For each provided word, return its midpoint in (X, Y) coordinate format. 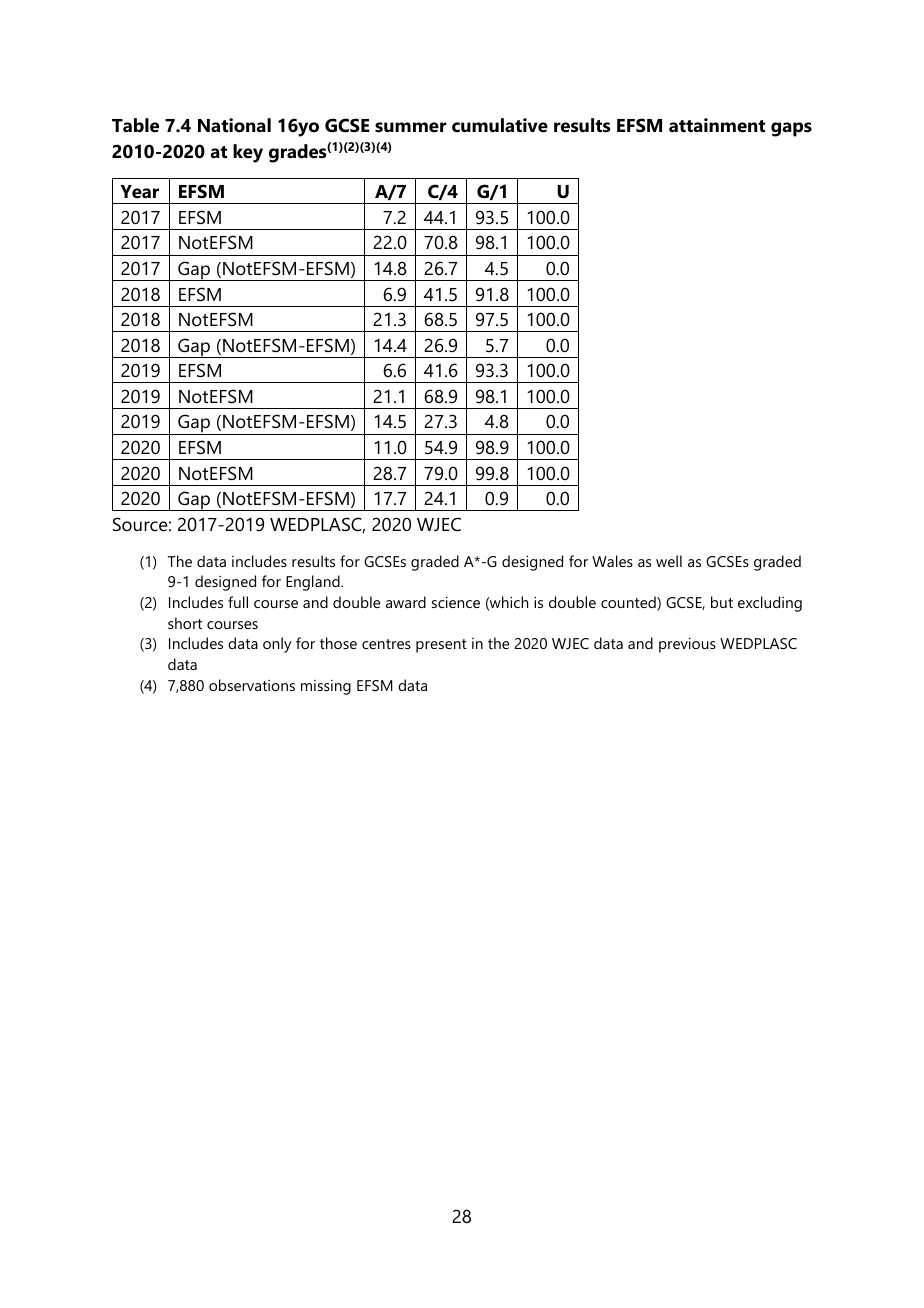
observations (252, 685)
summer (411, 127)
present (441, 646)
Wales (612, 561)
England (314, 583)
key (248, 153)
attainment (717, 125)
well (669, 561)
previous (687, 645)
